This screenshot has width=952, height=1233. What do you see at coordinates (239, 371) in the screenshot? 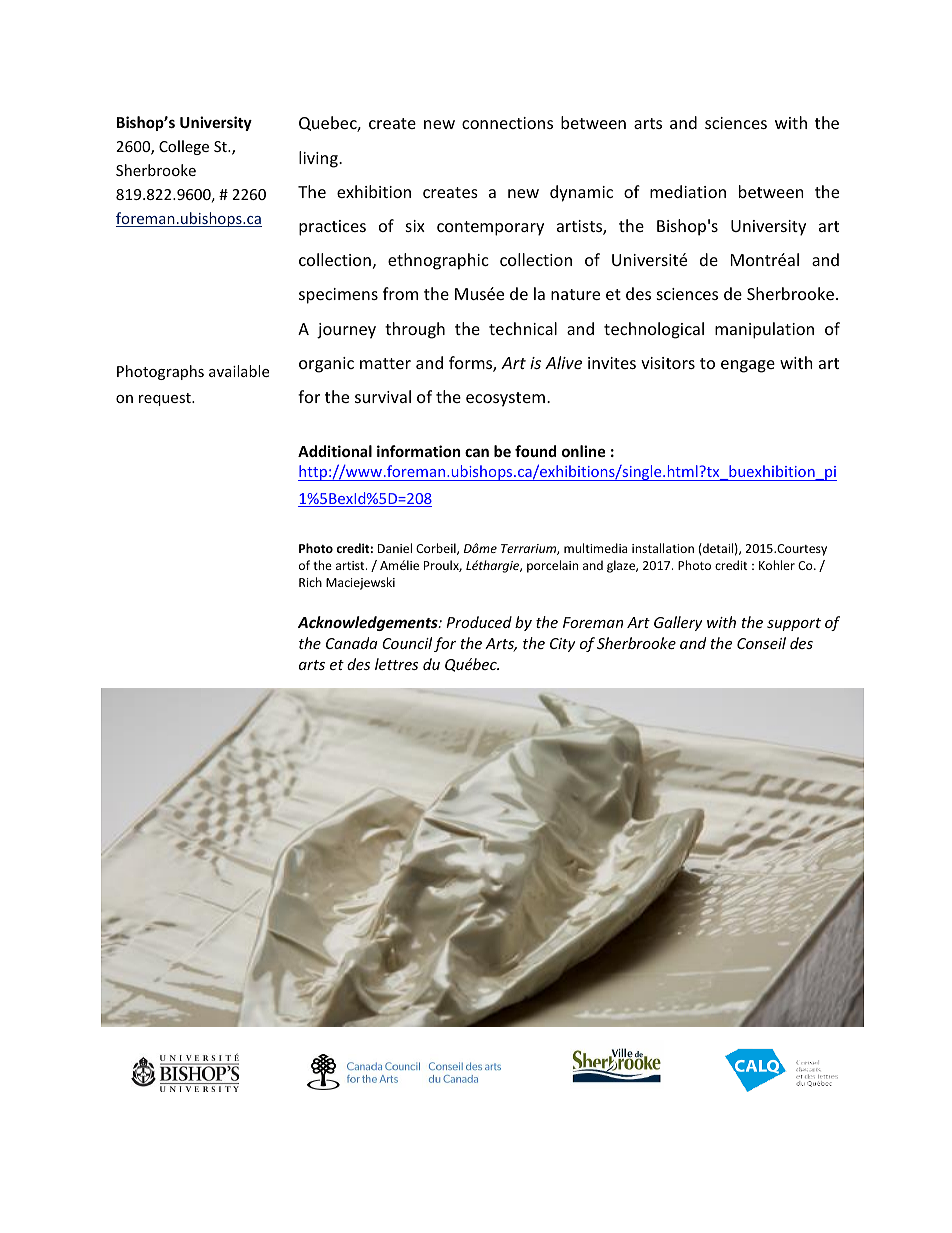
I see `available` at bounding box center [239, 371].
